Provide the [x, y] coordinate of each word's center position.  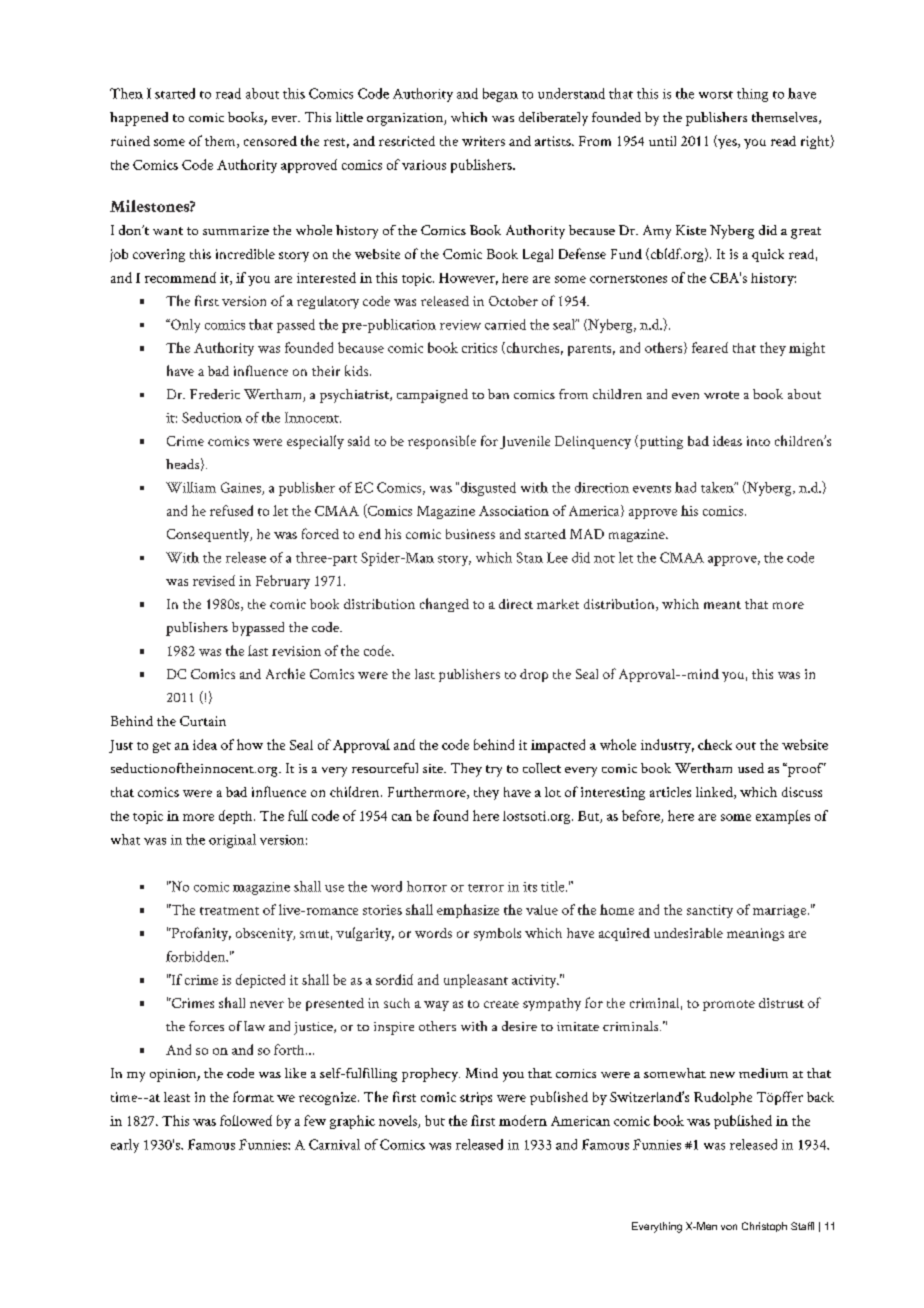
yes [727, 144]
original [232, 841]
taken [718, 487]
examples [783, 817]
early [125, 1146]
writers [483, 141]
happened [139, 119]
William [191, 487]
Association [514, 511]
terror [486, 888]
